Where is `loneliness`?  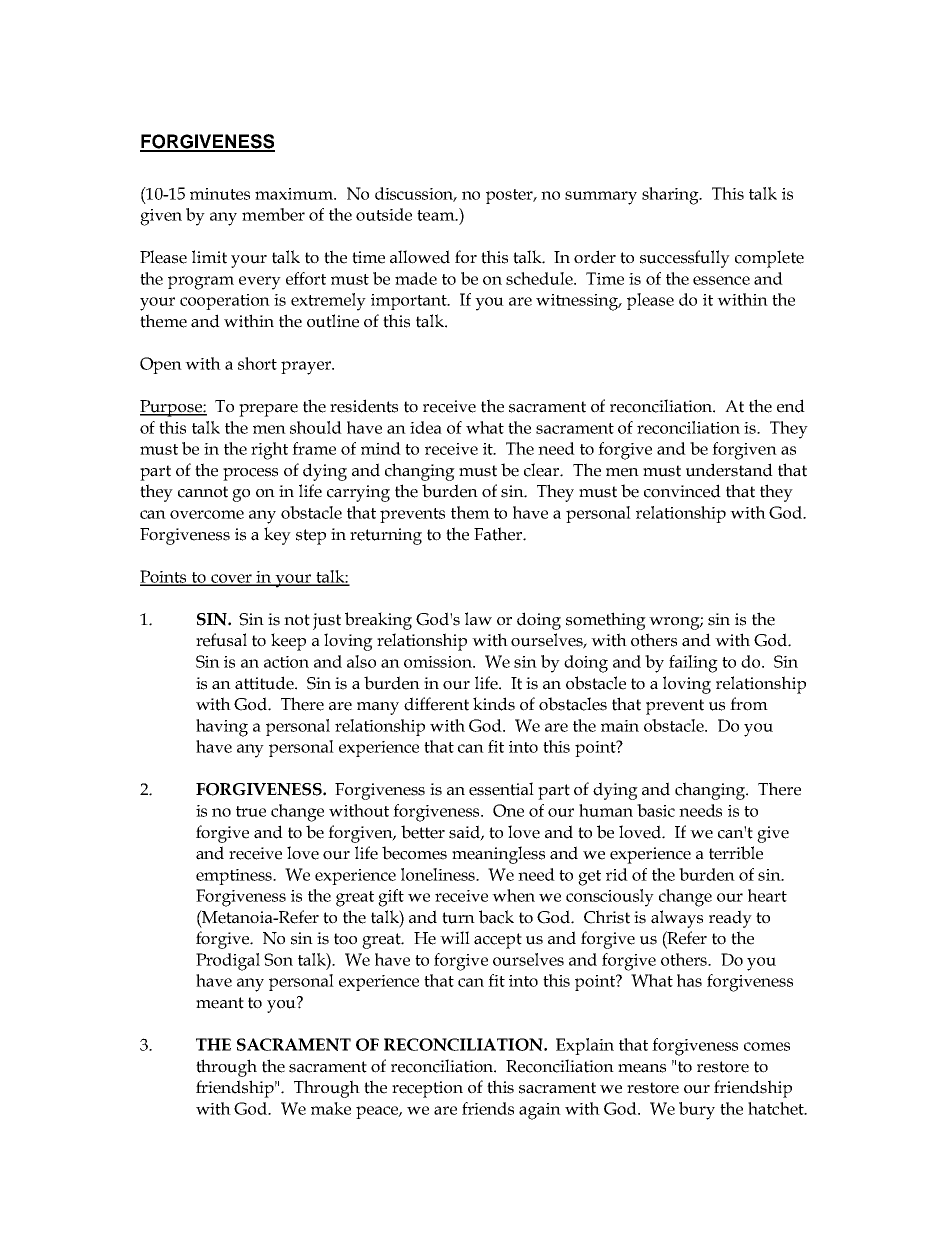 loneliness is located at coordinates (439, 874).
